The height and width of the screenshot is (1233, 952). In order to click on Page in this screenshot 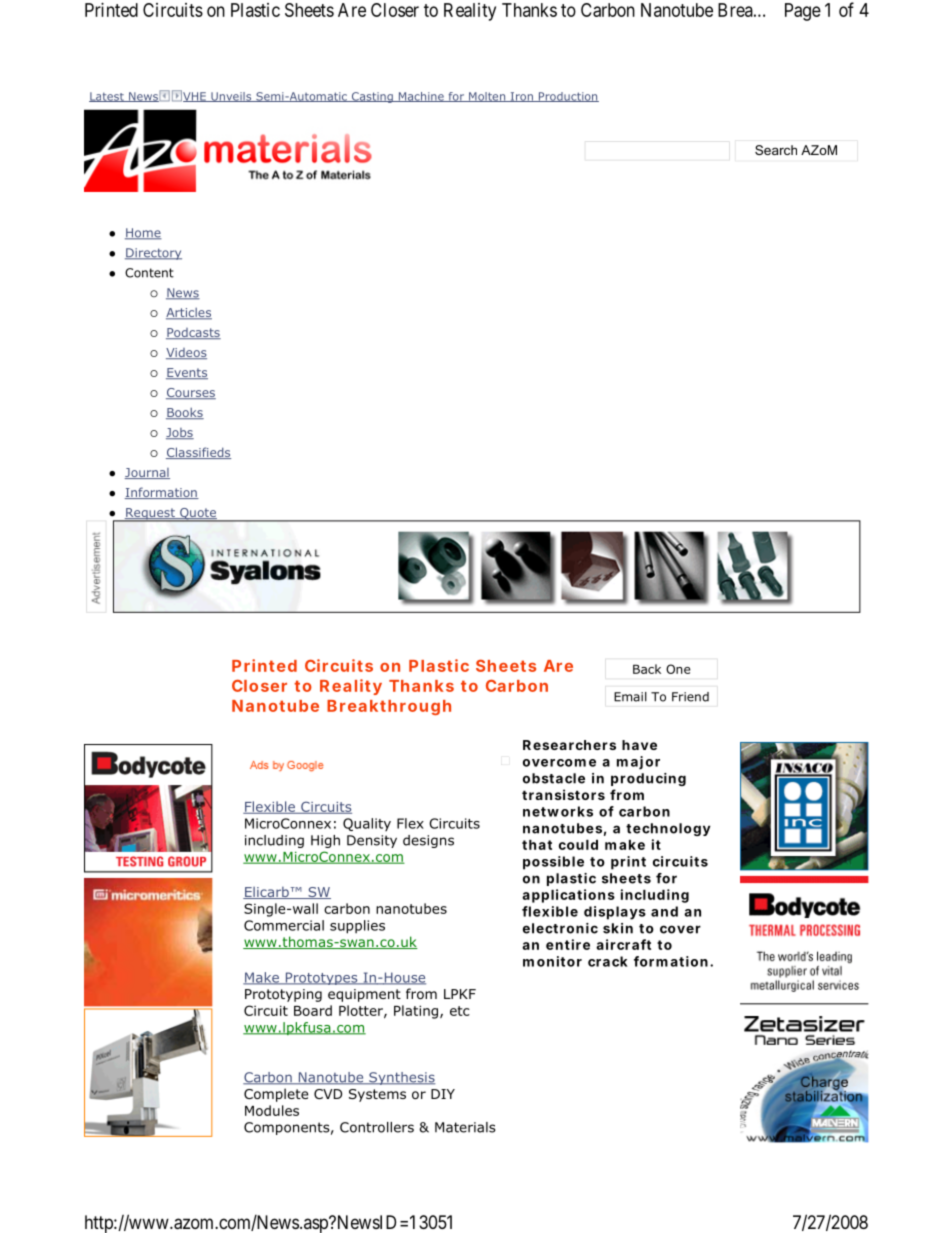, I will do `click(803, 12)`.
